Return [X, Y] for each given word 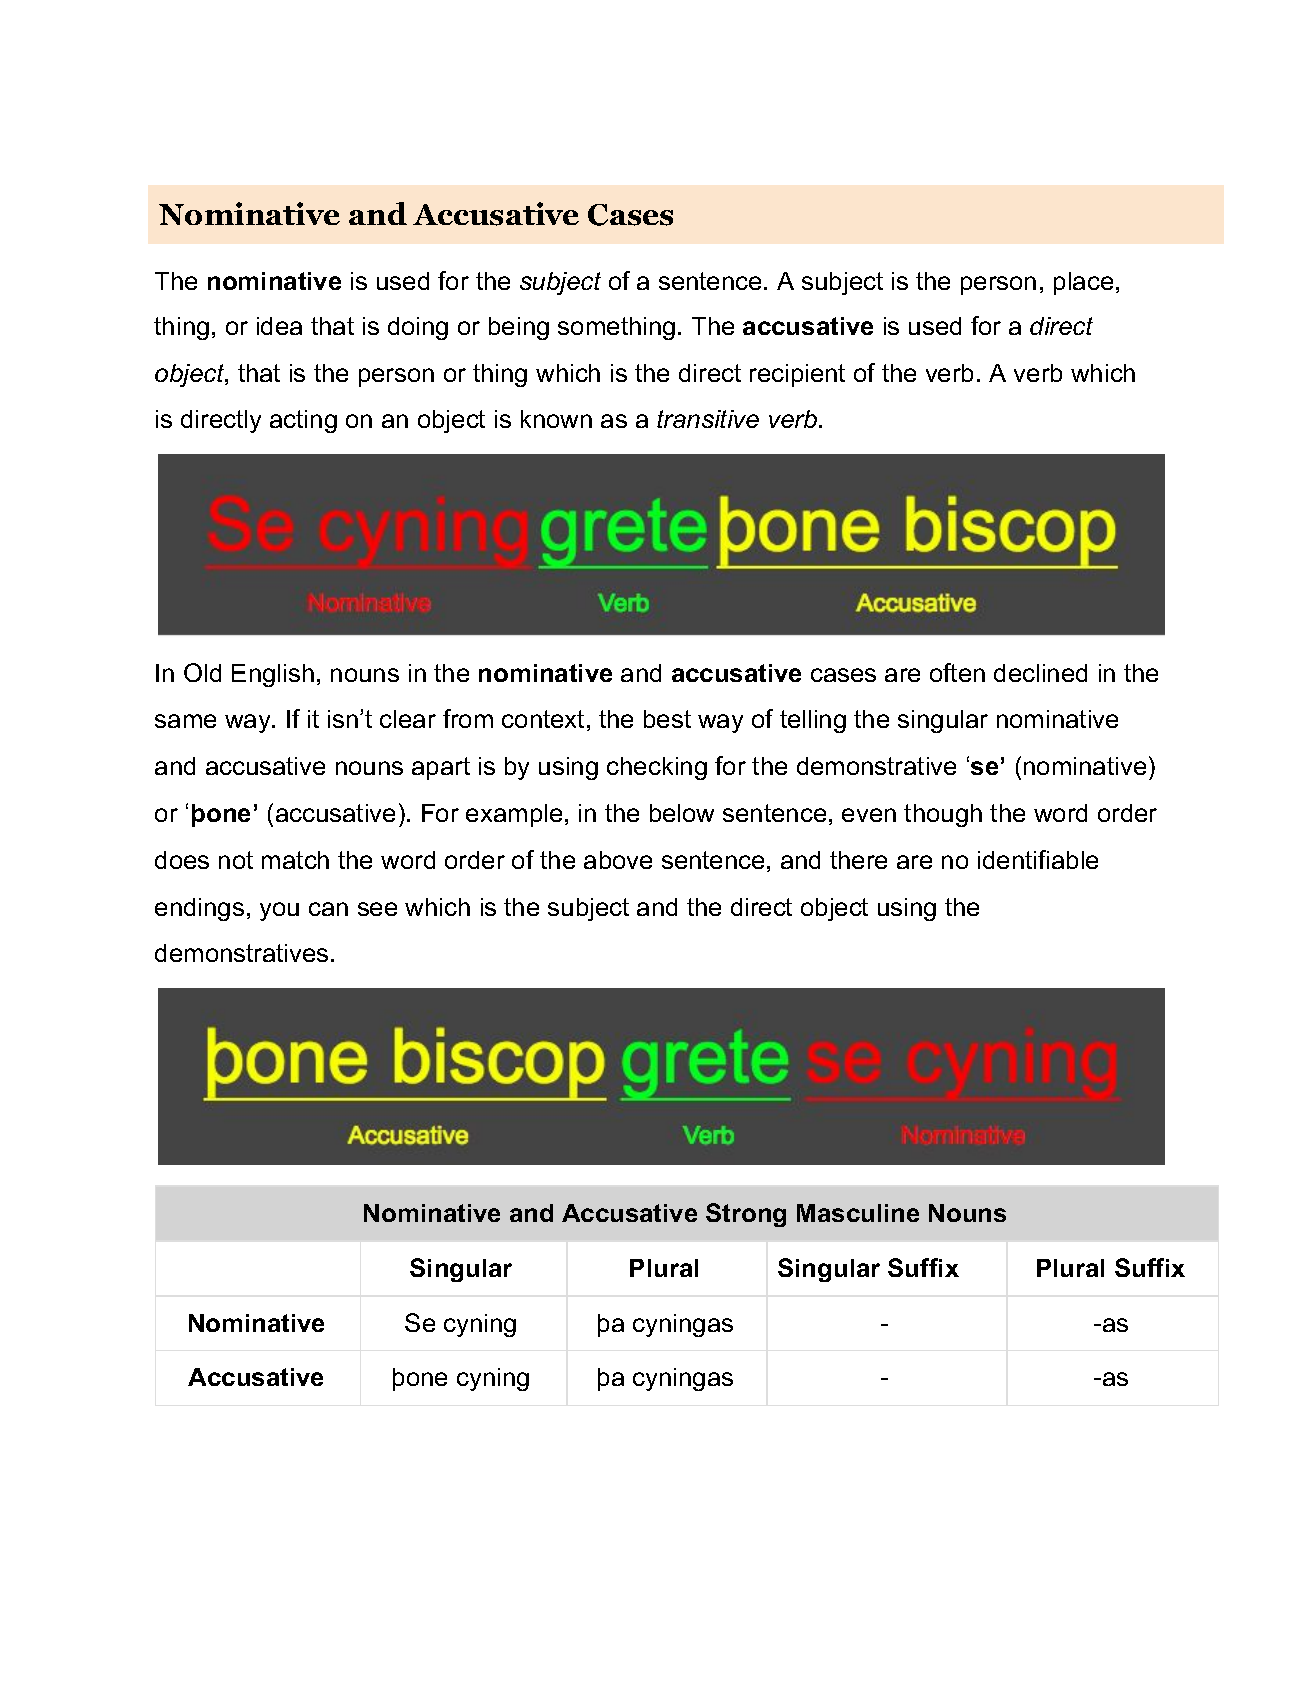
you [279, 911]
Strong [746, 1215]
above [618, 860]
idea [279, 326]
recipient [797, 375]
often [957, 672]
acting [303, 421]
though [943, 815]
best [667, 719]
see [377, 909]
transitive [708, 419]
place [1083, 283]
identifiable [1038, 859]
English [273, 675]
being [519, 328]
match [295, 860]
